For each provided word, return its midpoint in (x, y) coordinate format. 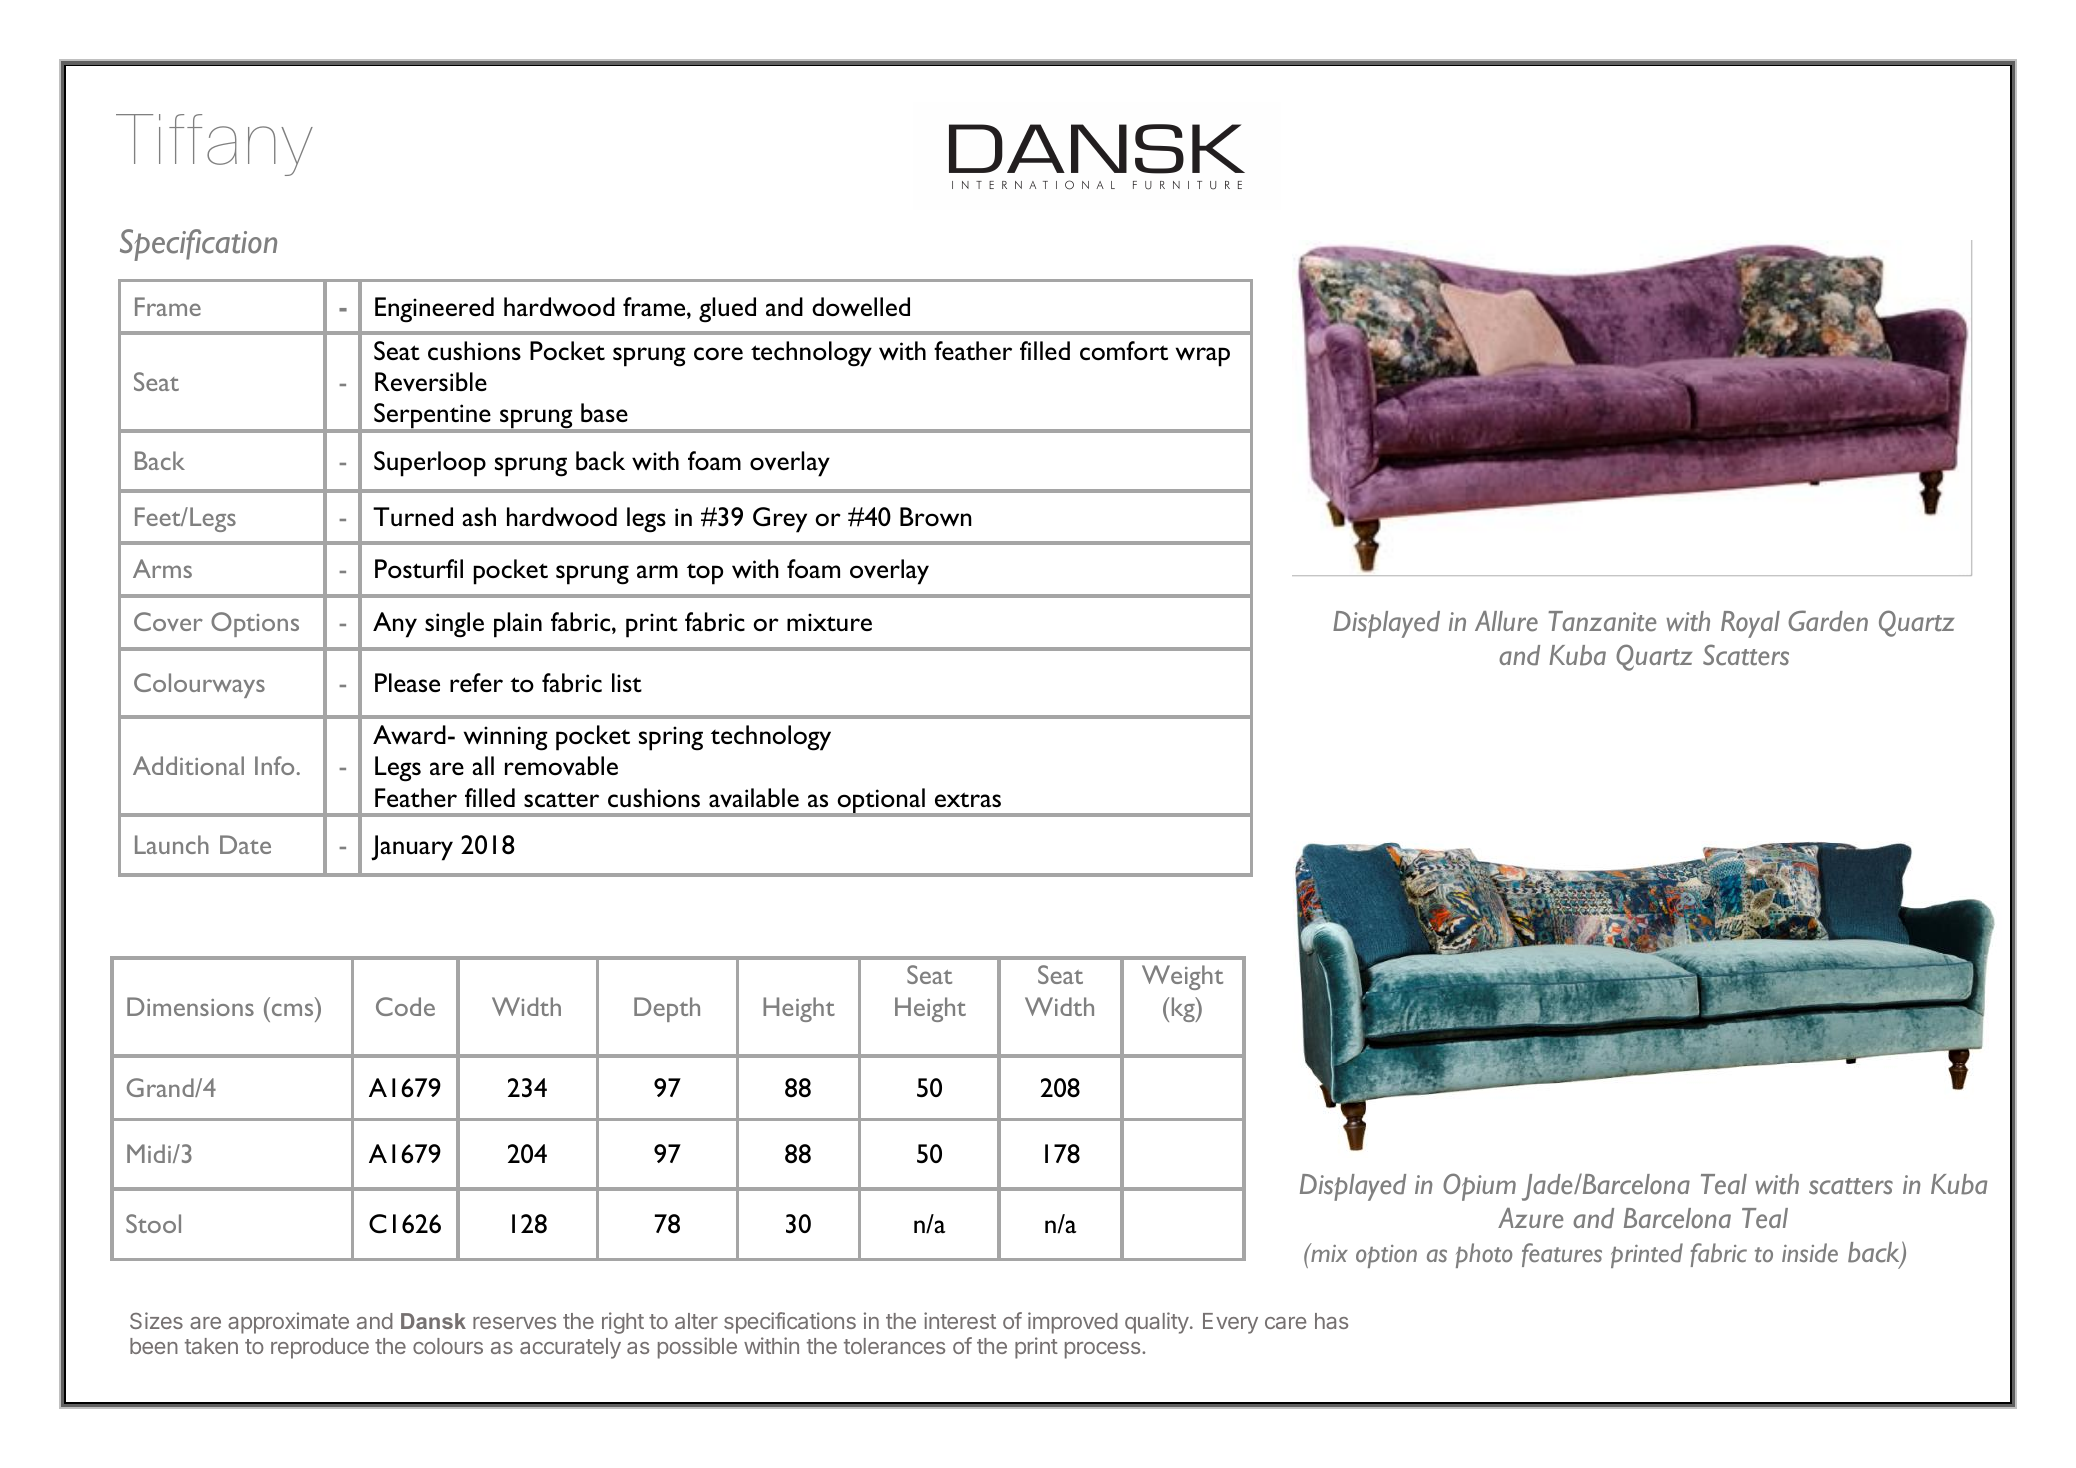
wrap (1203, 357)
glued (727, 310)
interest (960, 1320)
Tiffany (214, 145)
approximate (288, 1323)
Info (274, 765)
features (1562, 1255)
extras (968, 799)
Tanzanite (1602, 621)
